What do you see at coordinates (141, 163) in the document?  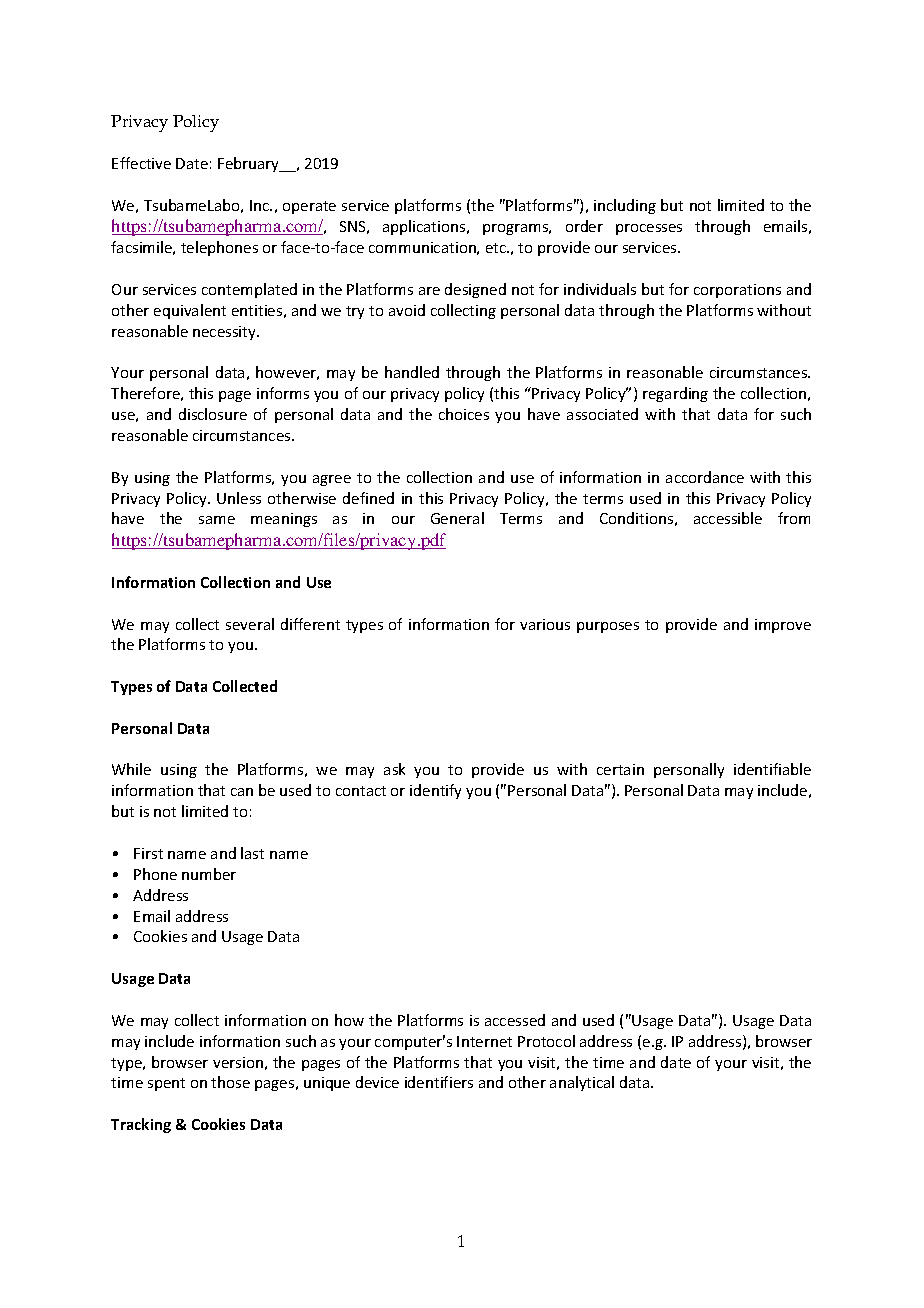 I see `Effective` at bounding box center [141, 163].
